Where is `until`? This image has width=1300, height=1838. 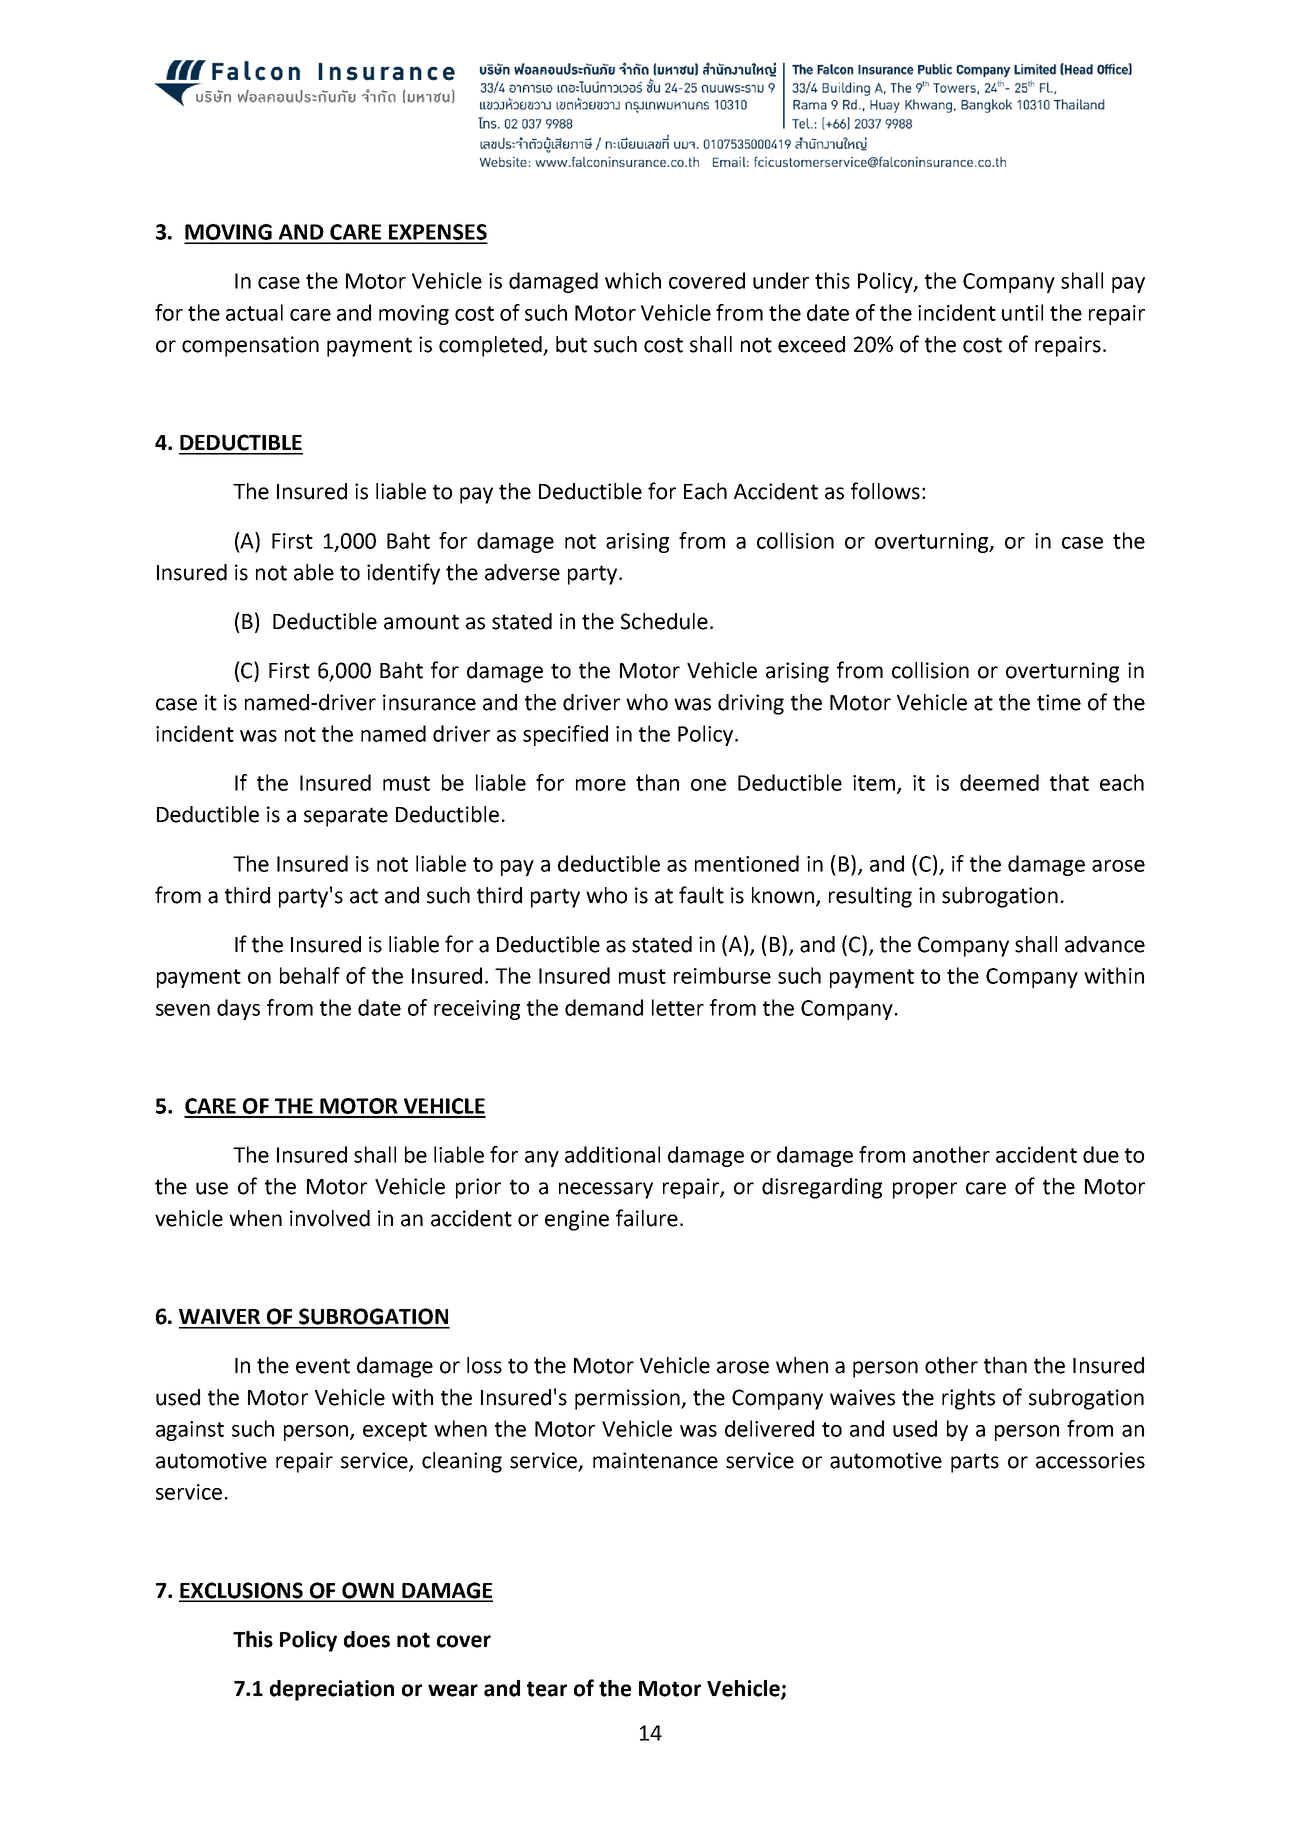
until is located at coordinates (1022, 312).
